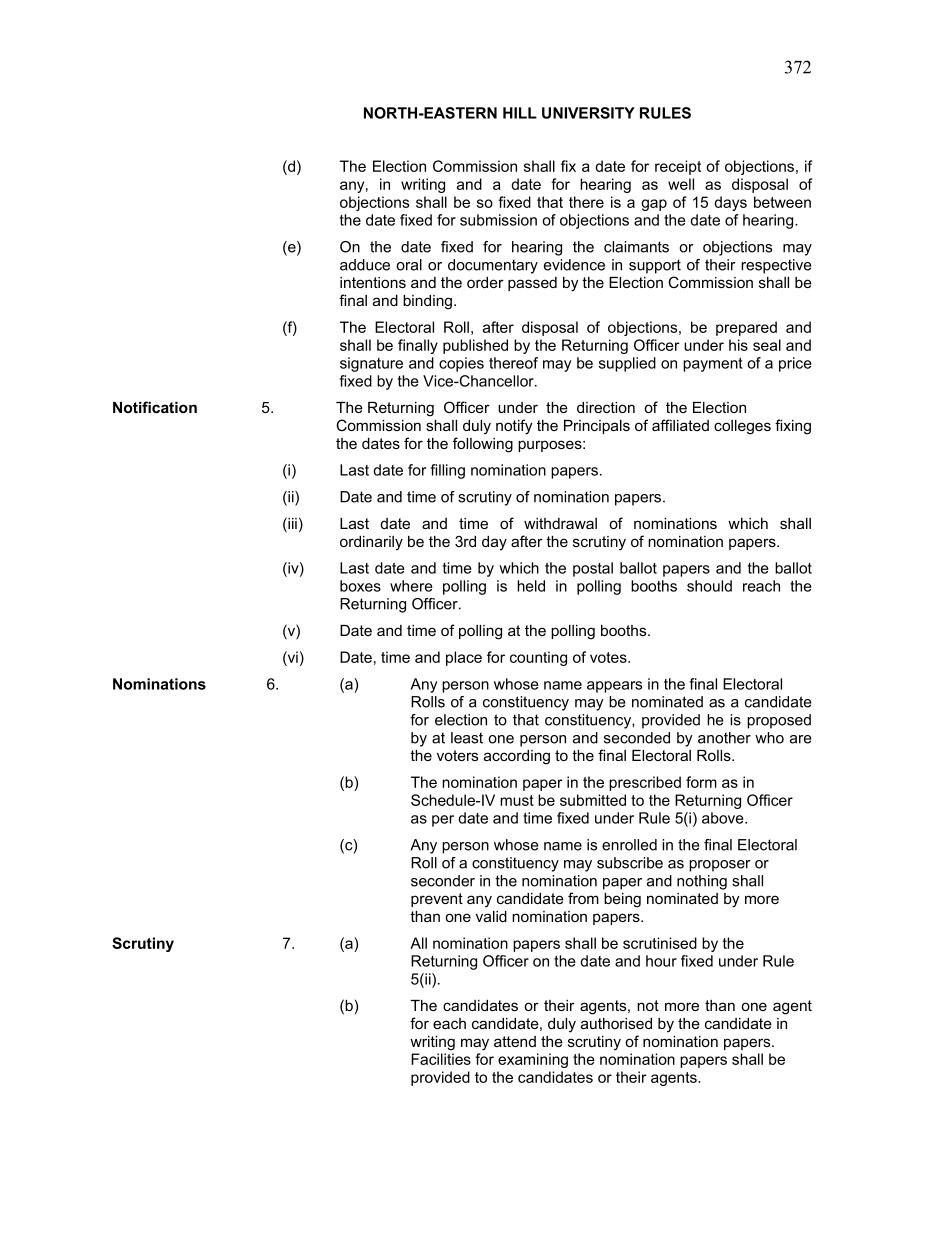  Describe the element at coordinates (483, 445) in the page. I see `following` at that location.
